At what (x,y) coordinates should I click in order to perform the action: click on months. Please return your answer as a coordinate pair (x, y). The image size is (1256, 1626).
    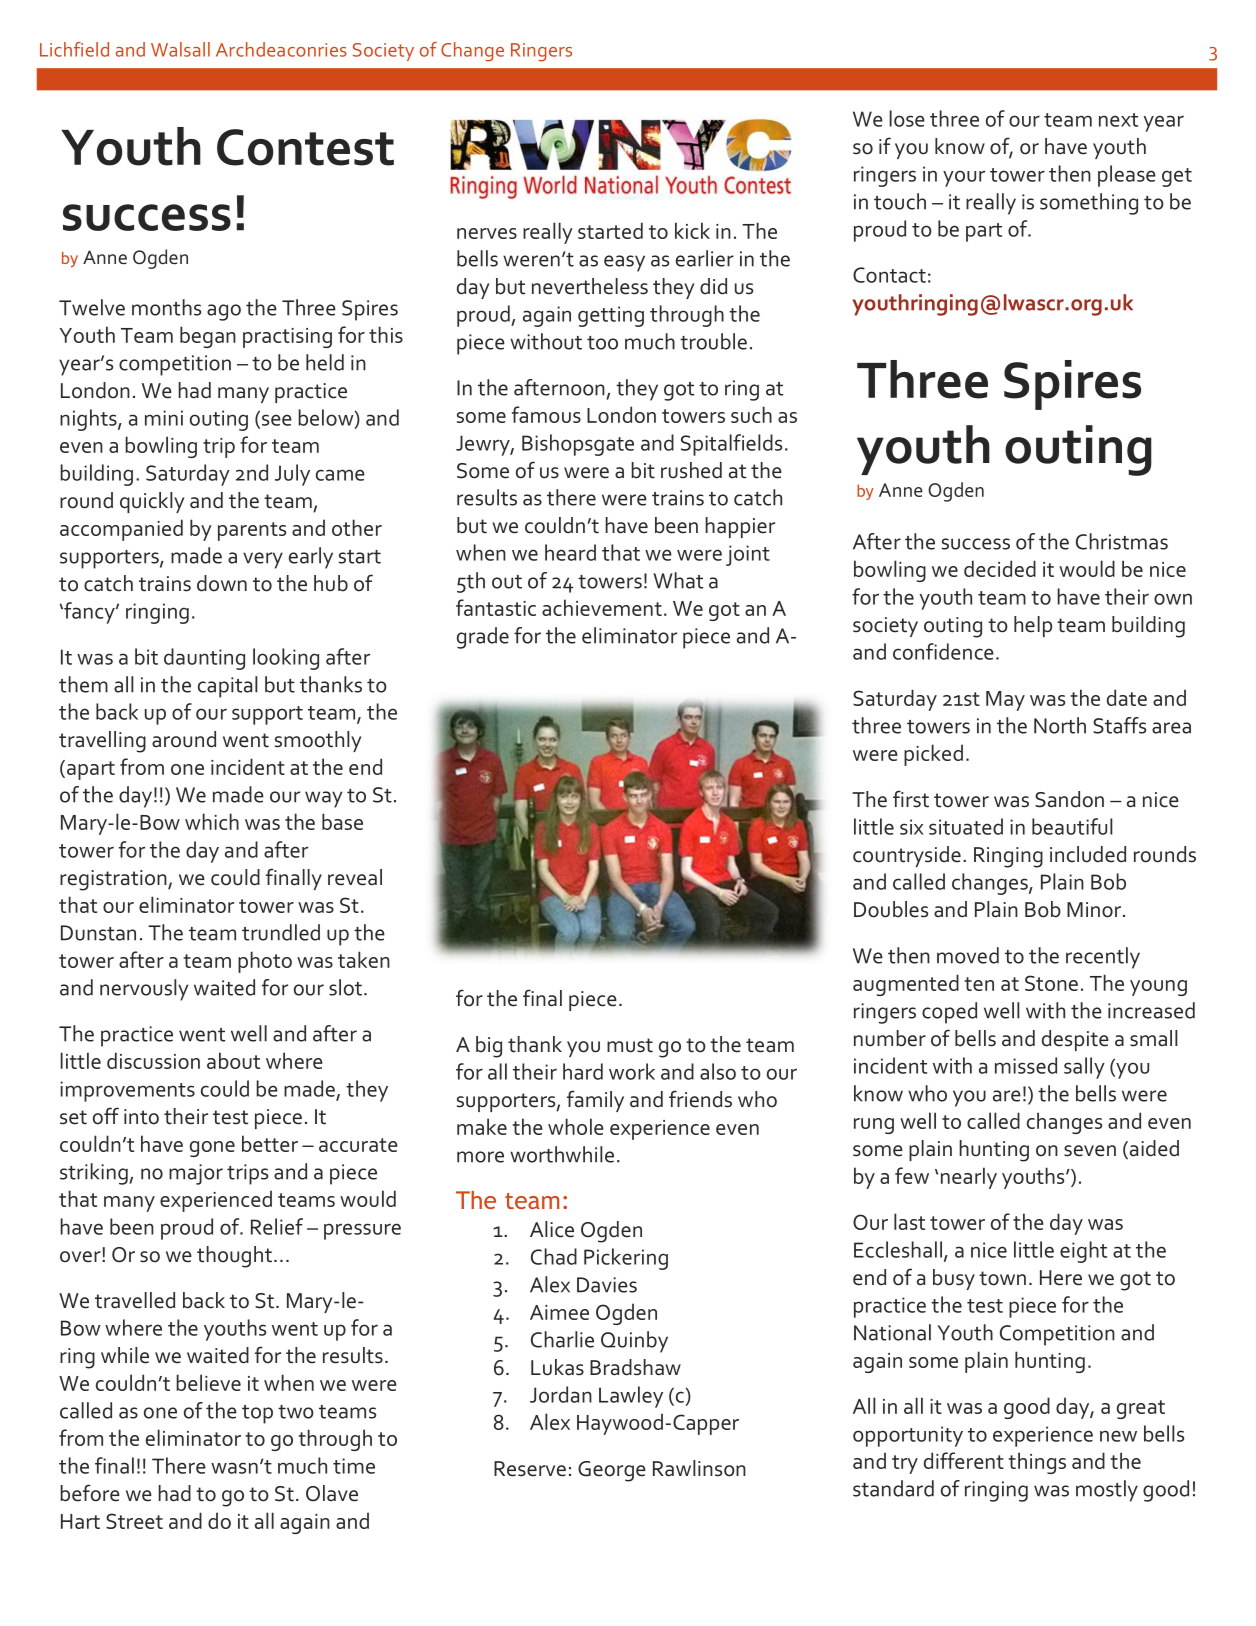
    Looking at the image, I should click on (166, 307).
